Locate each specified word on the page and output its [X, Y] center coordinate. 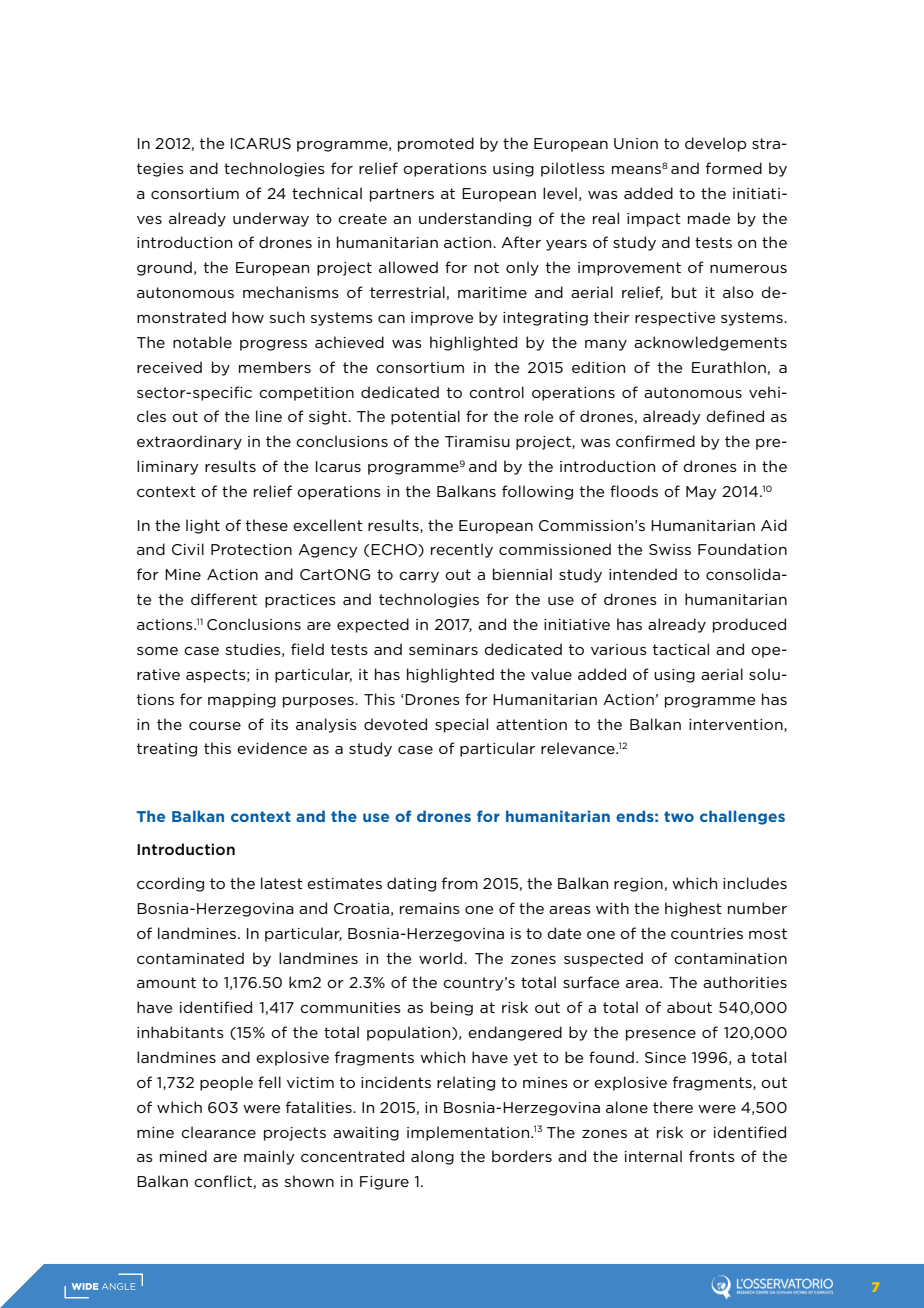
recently [462, 550]
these [267, 525]
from [460, 883]
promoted [436, 144]
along [432, 1157]
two [679, 816]
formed [734, 168]
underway [271, 219]
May [701, 493]
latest [282, 883]
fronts [712, 1156]
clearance [218, 1132]
